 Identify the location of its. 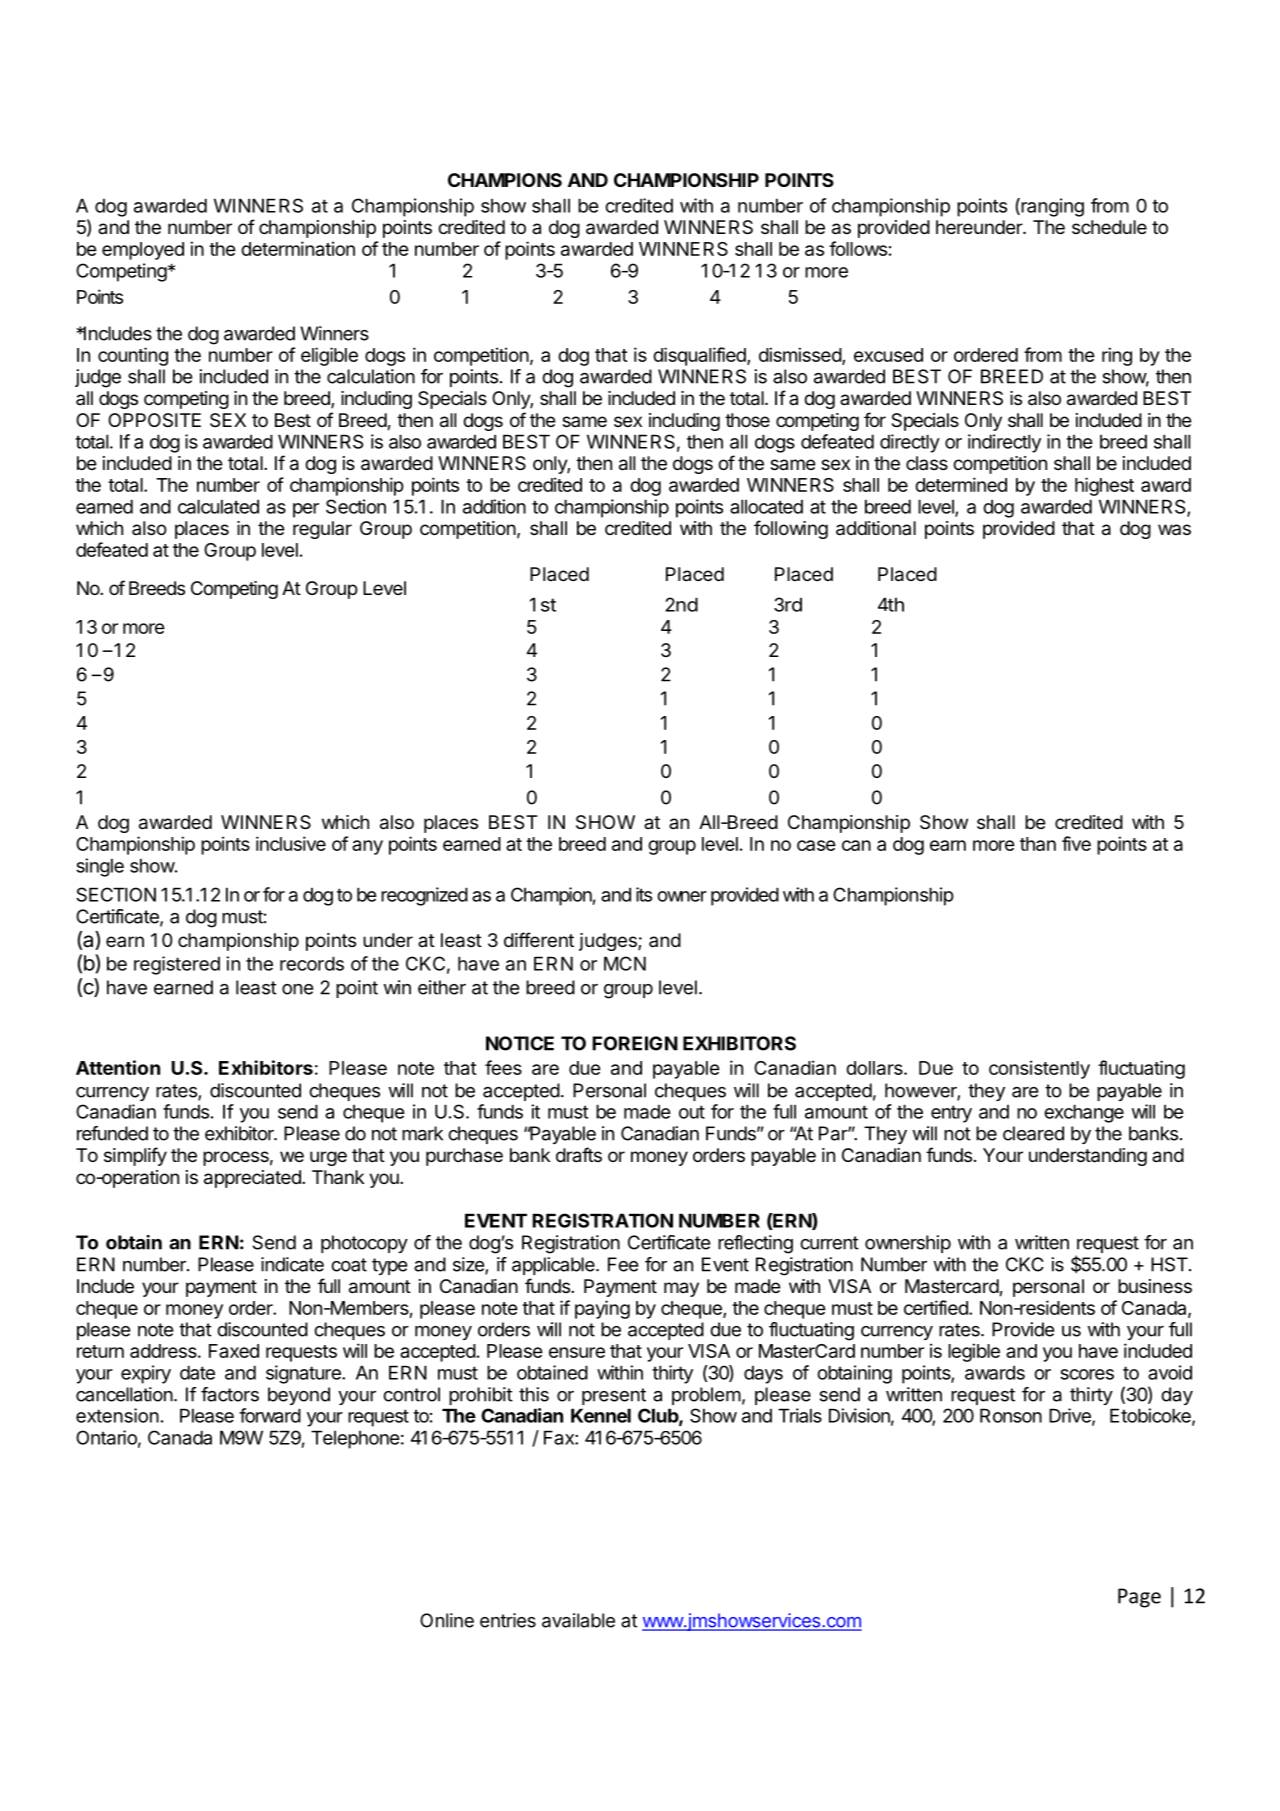
(644, 894).
